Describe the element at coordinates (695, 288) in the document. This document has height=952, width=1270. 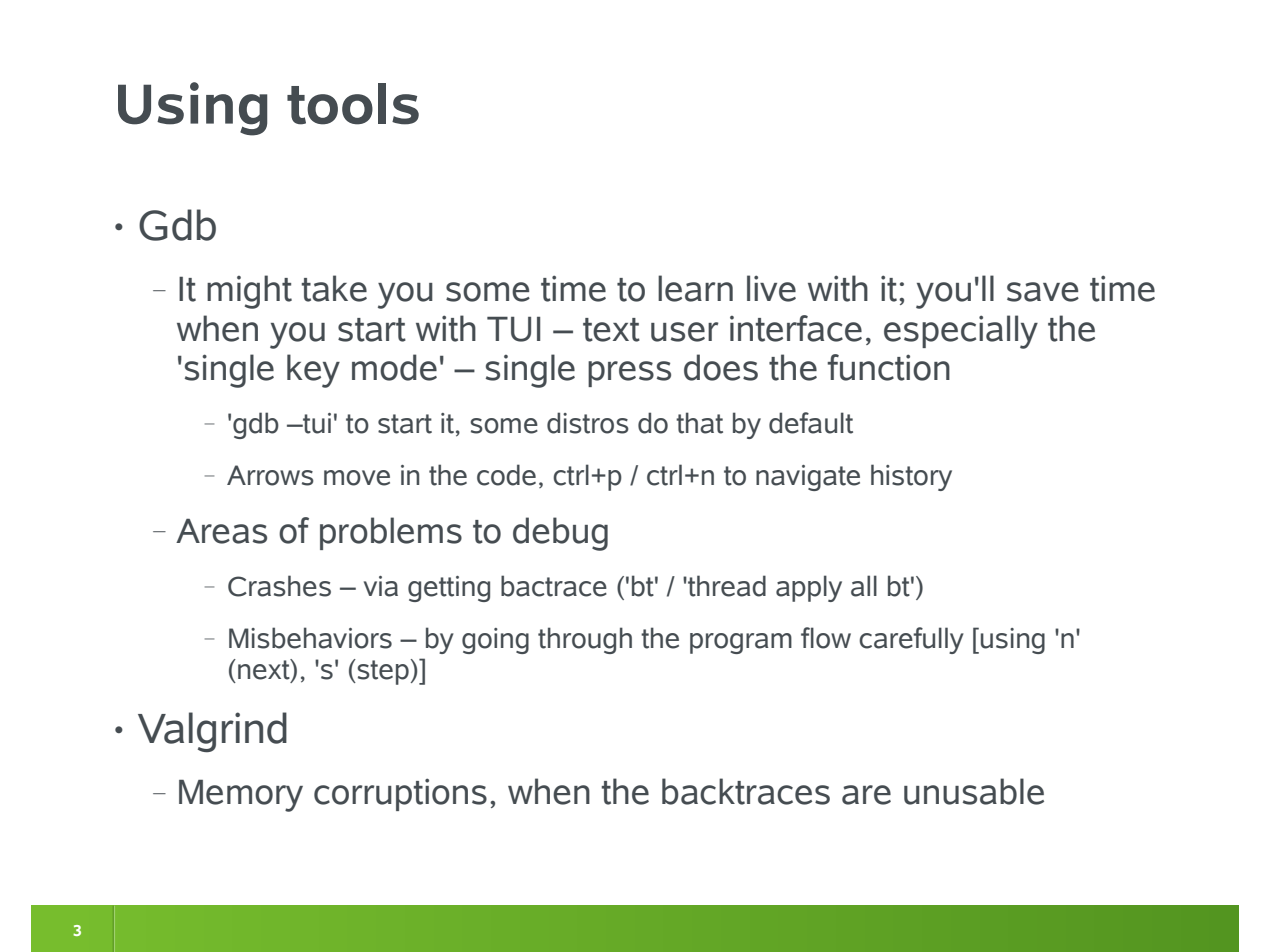
I see `learn` at that location.
